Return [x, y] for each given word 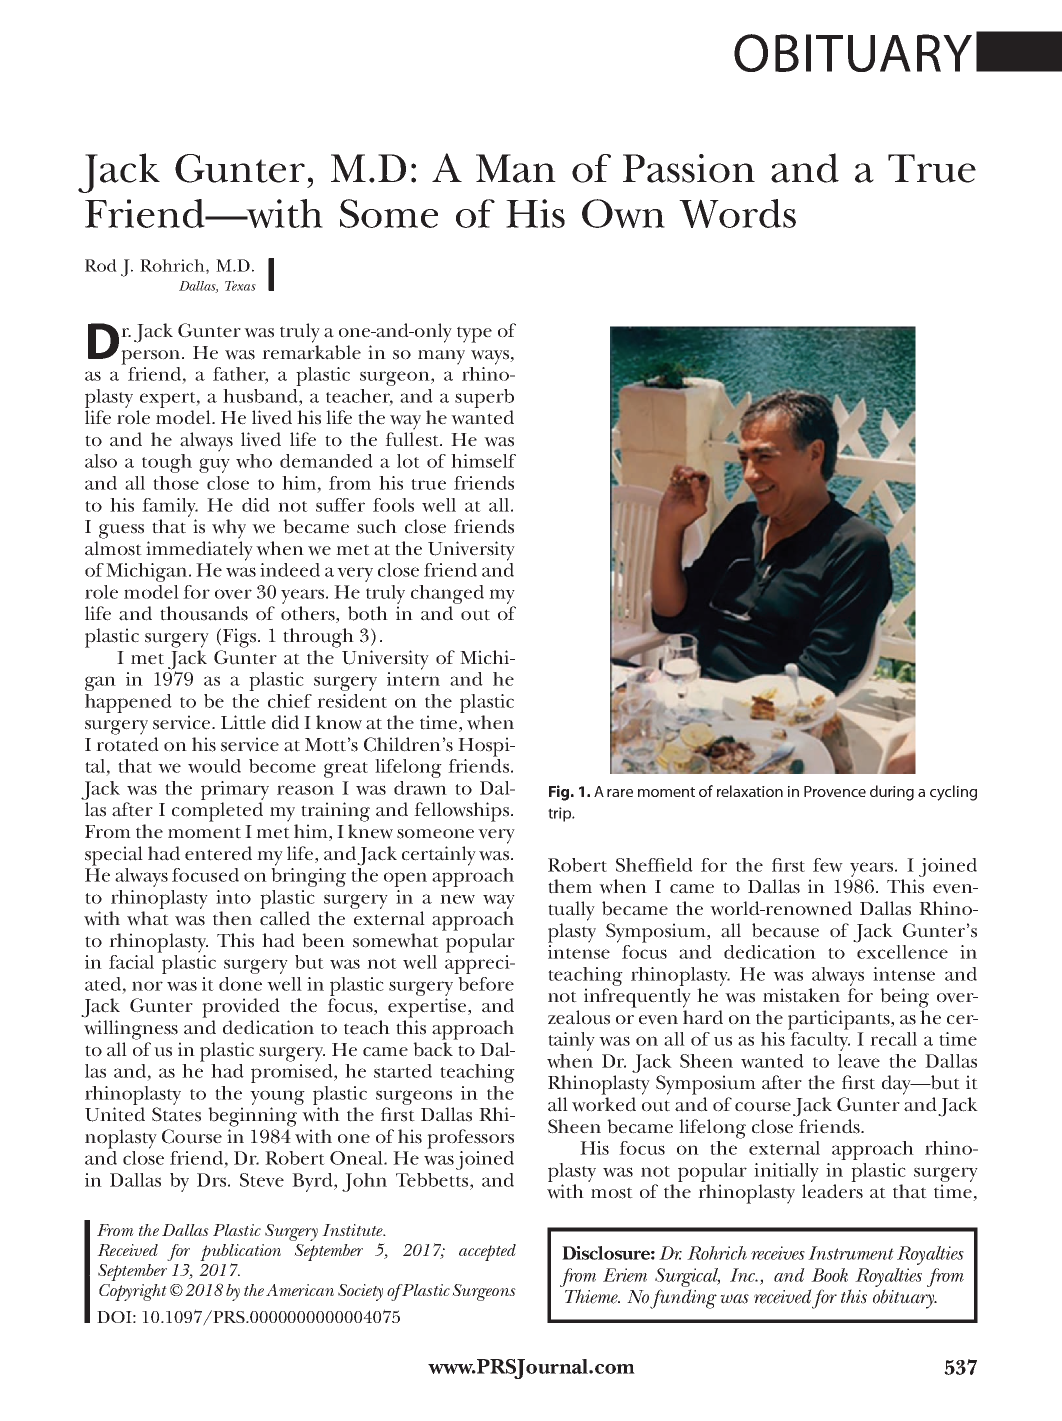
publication [240, 1252]
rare [620, 793]
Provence [835, 791]
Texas [240, 286]
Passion [689, 168]
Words [737, 213]
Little [243, 722]
